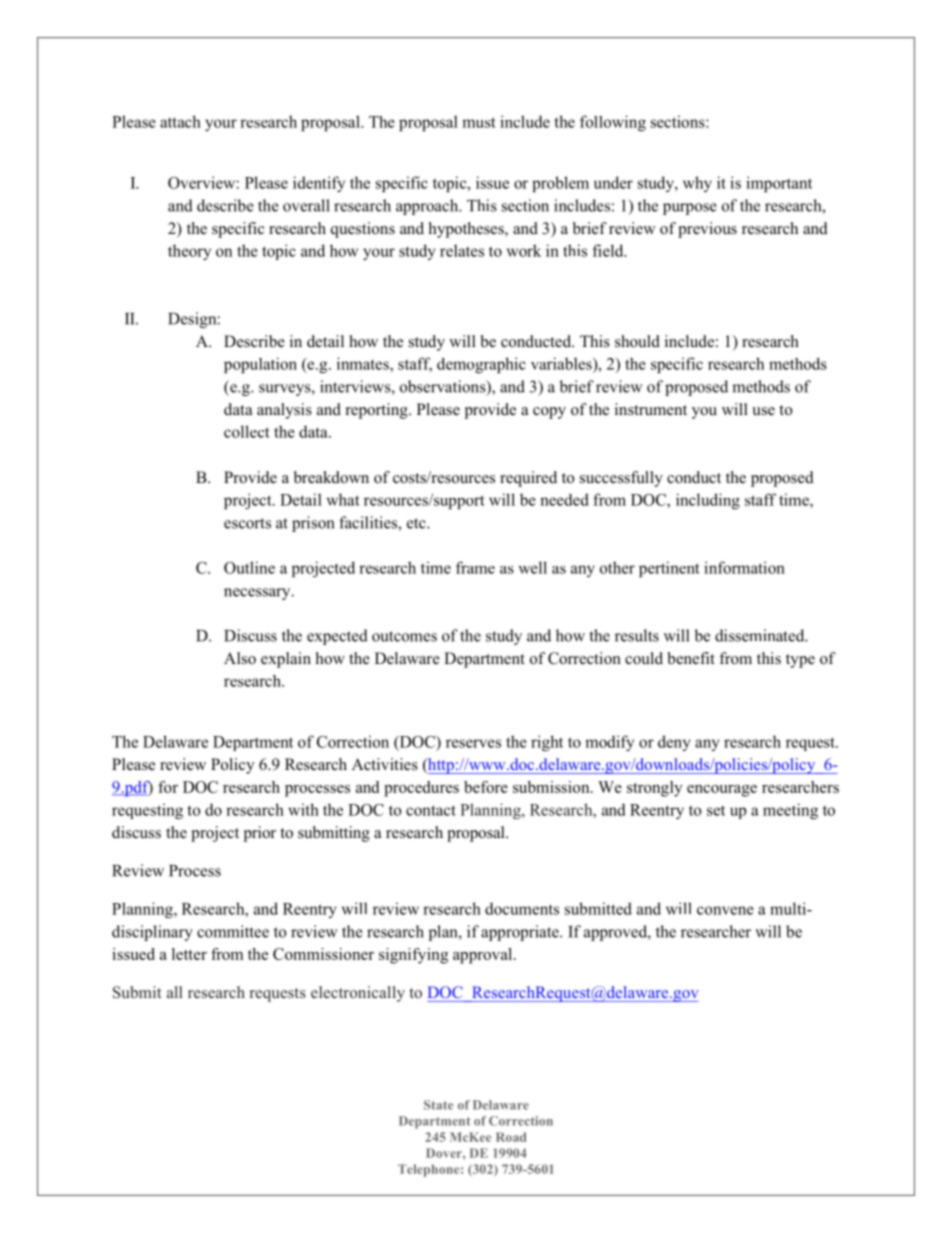 This screenshot has height=1233, width=952. Describe the element at coordinates (691, 658) in the screenshot. I see `benefit` at that location.
